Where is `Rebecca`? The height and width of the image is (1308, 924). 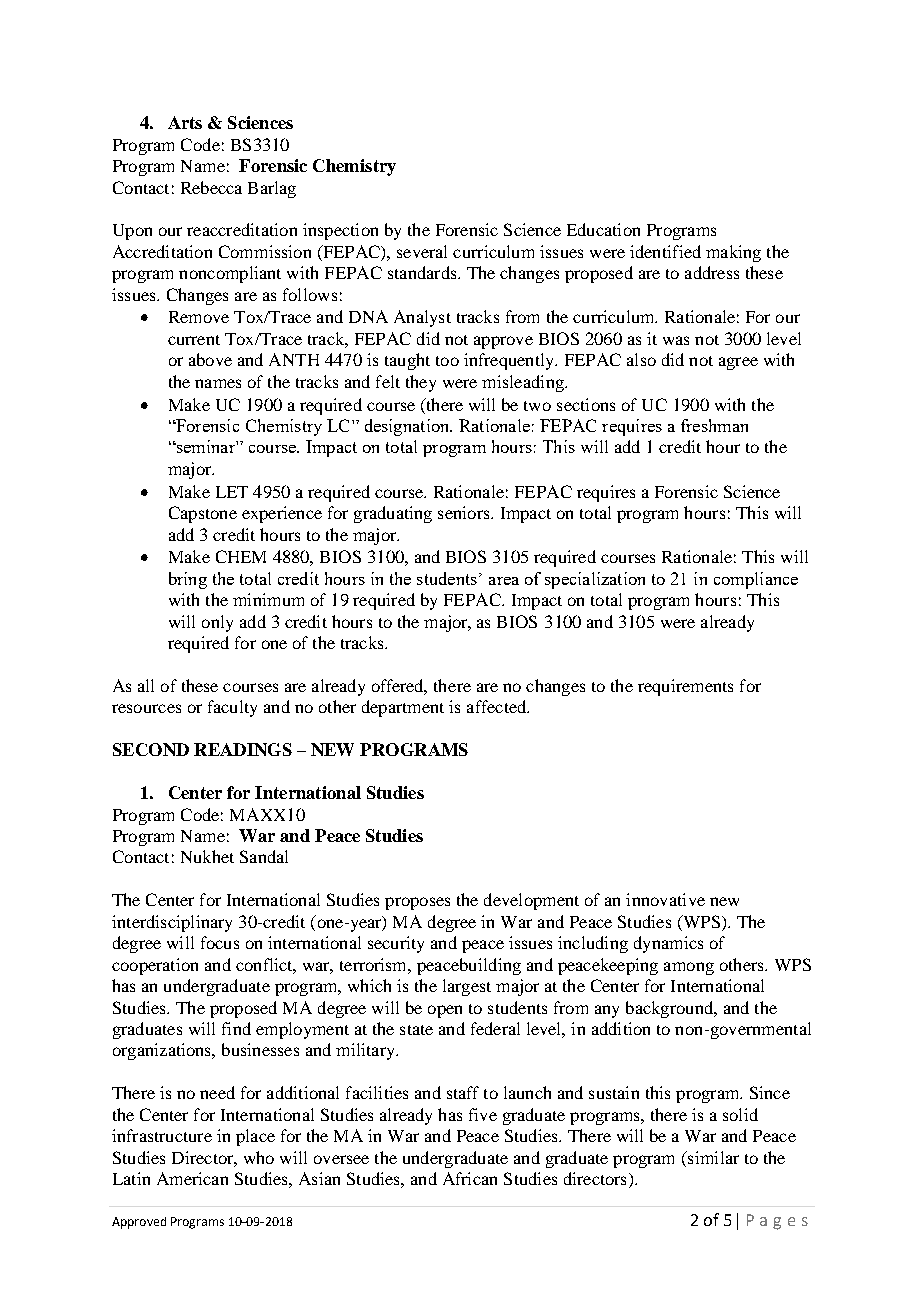
Rebecca is located at coordinates (211, 187).
